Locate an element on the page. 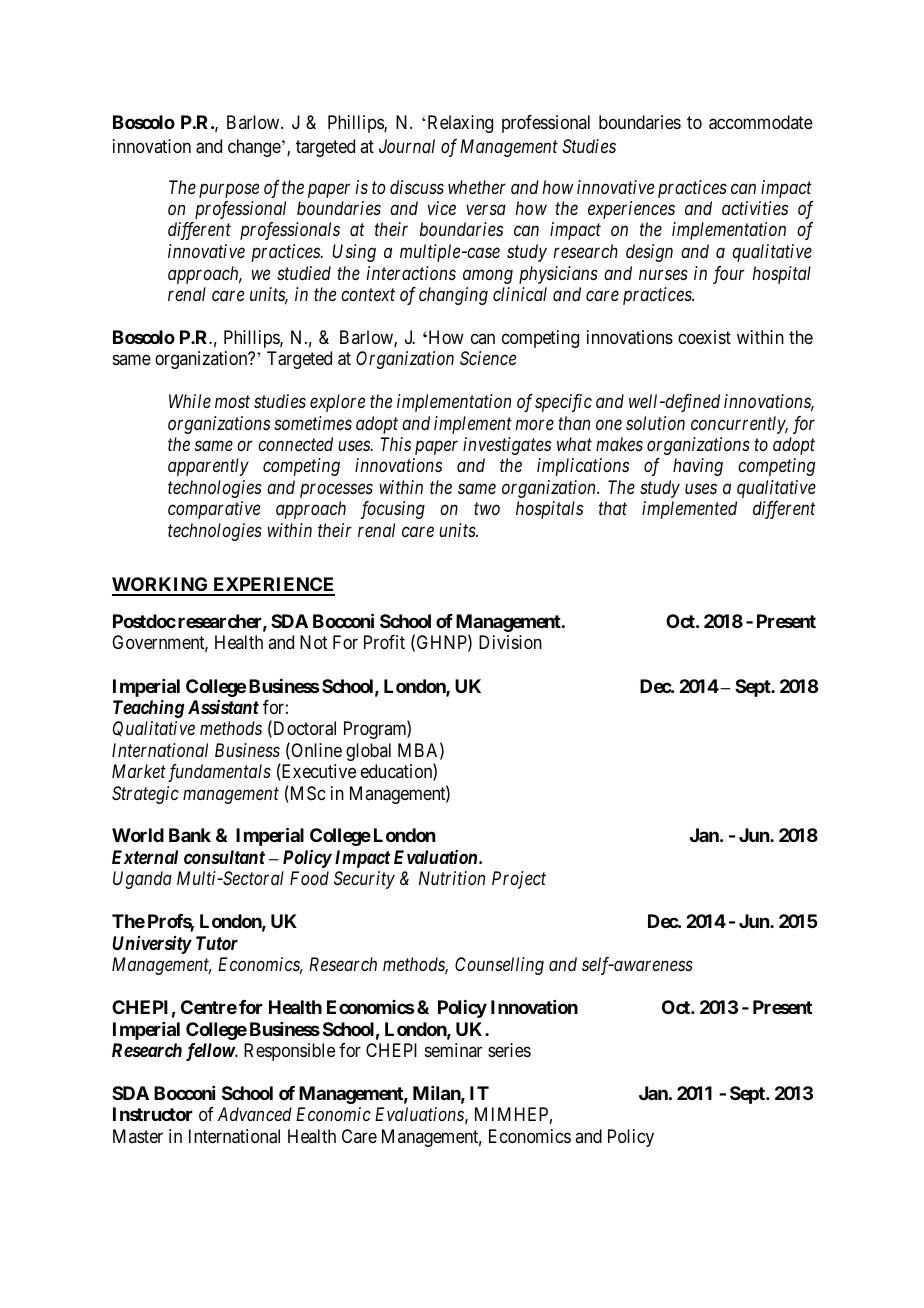  accommodate is located at coordinates (761, 122).
